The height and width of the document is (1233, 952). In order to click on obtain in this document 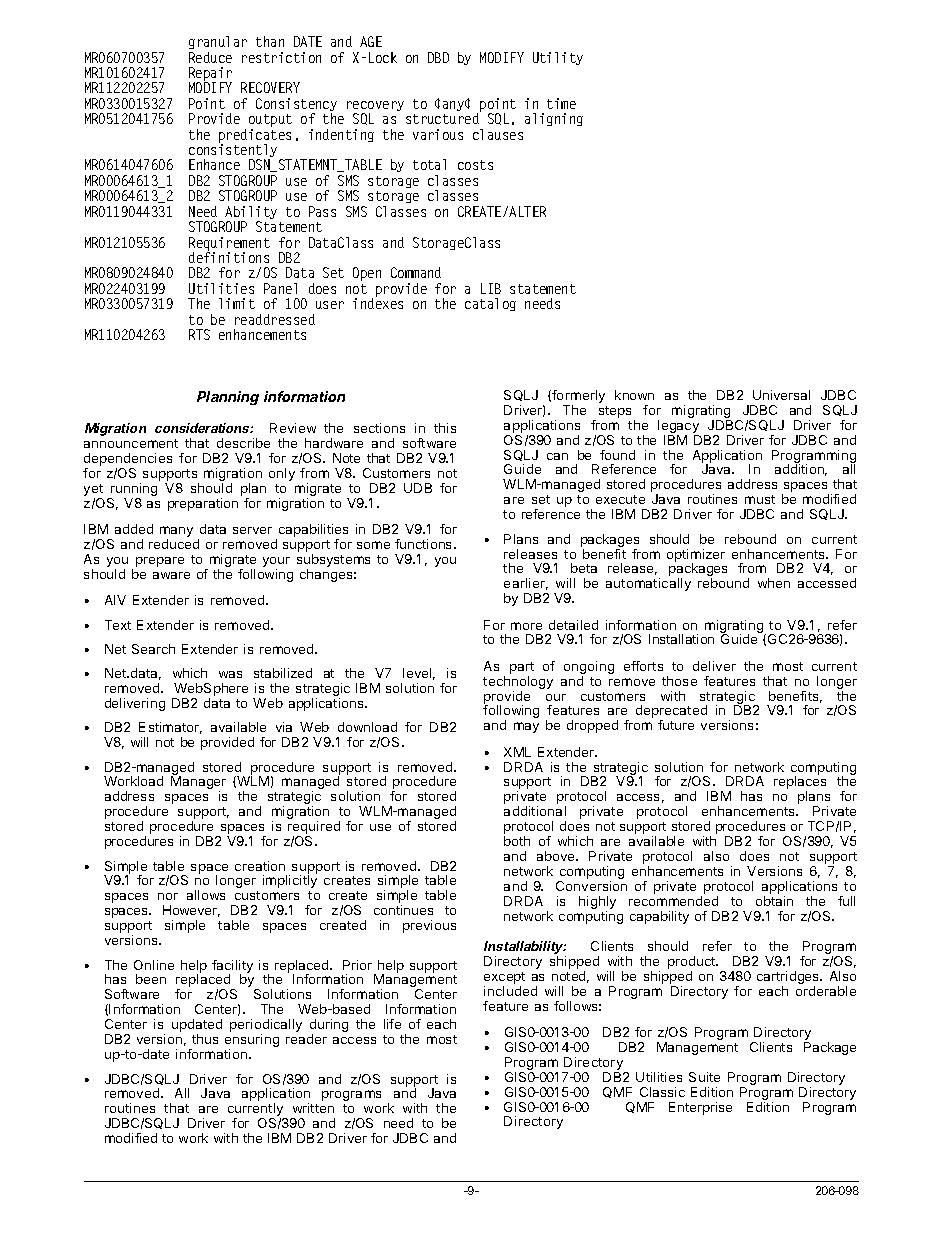, I will do `click(774, 901)`.
